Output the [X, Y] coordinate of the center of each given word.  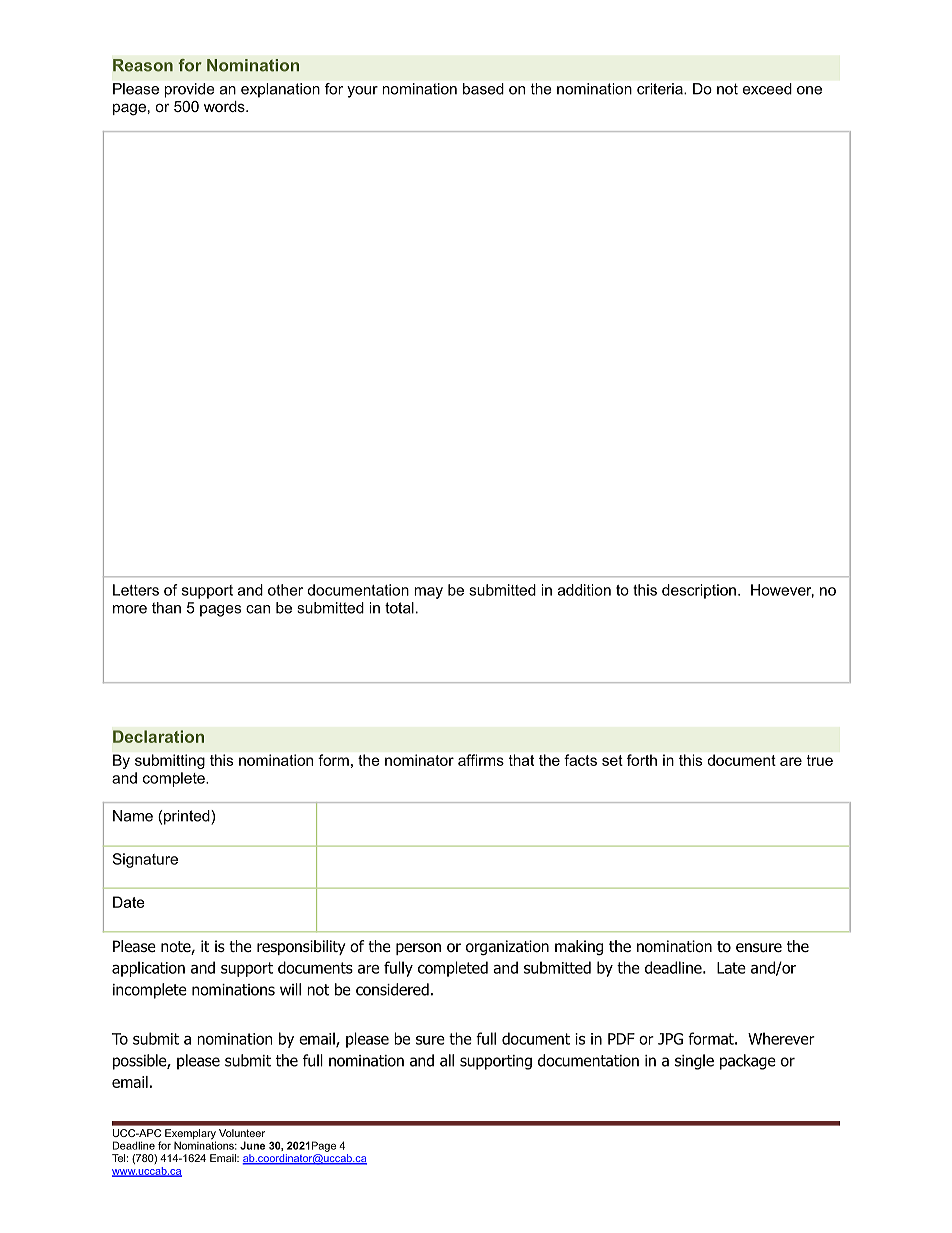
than [166, 608]
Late [731, 968]
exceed [767, 89]
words [225, 106]
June [252, 1145]
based [483, 89]
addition [584, 590]
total [399, 608]
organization [507, 948]
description [699, 591]
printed [188, 817]
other [285, 590]
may [428, 593]
